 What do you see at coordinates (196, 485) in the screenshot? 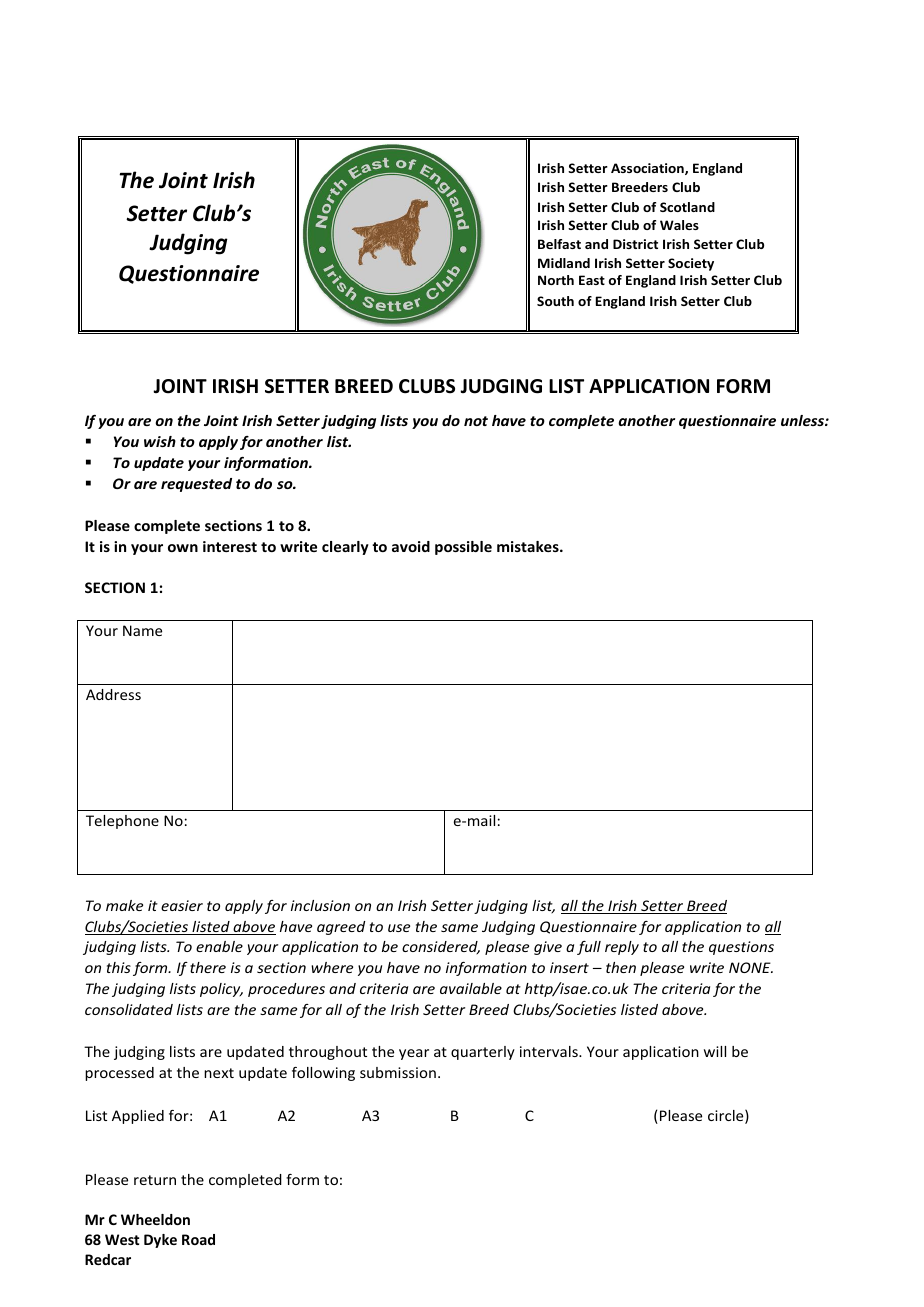
I see `requested` at bounding box center [196, 485].
